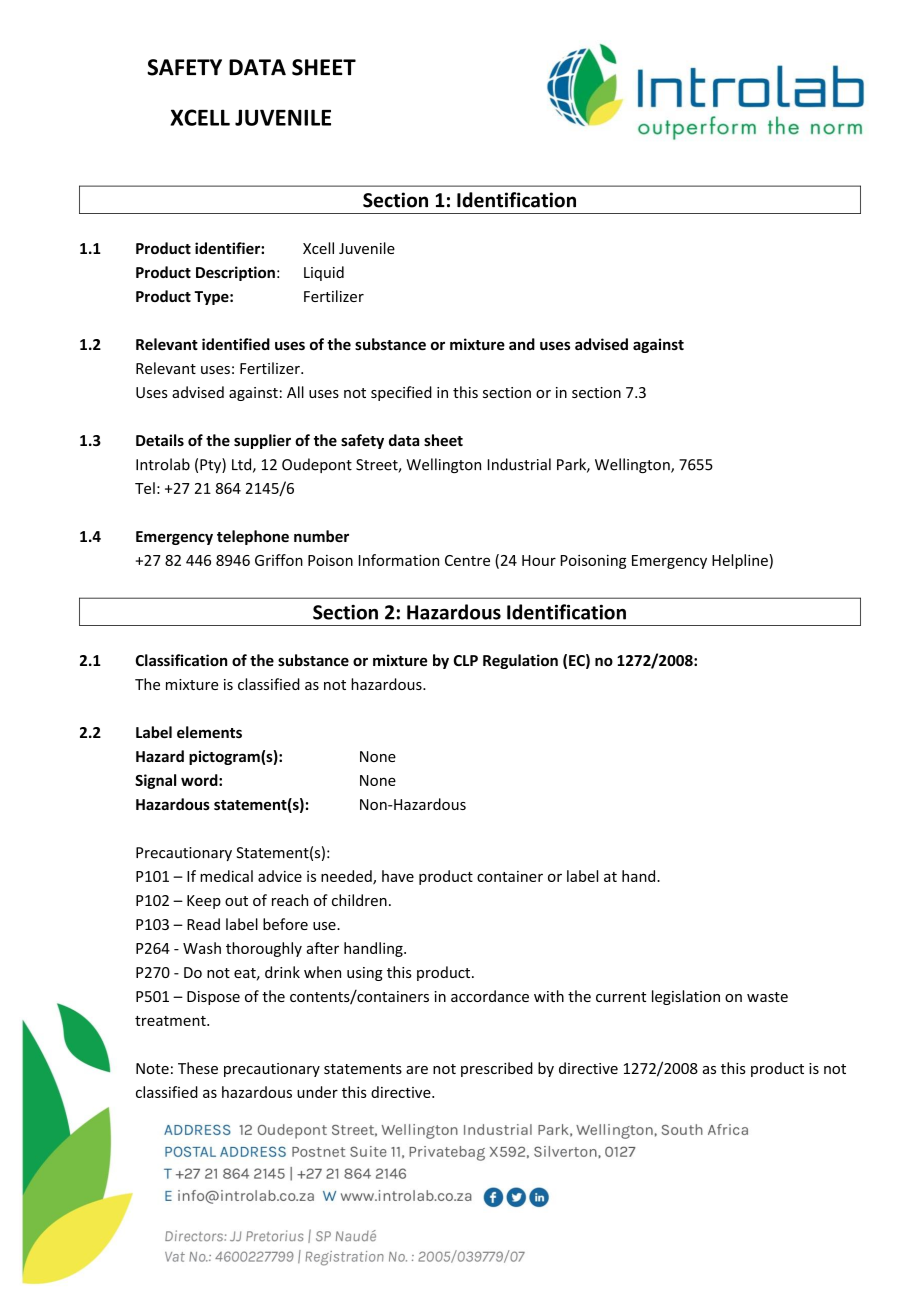 This document has width=924, height=1308. I want to click on prescribed, so click(497, 1069).
